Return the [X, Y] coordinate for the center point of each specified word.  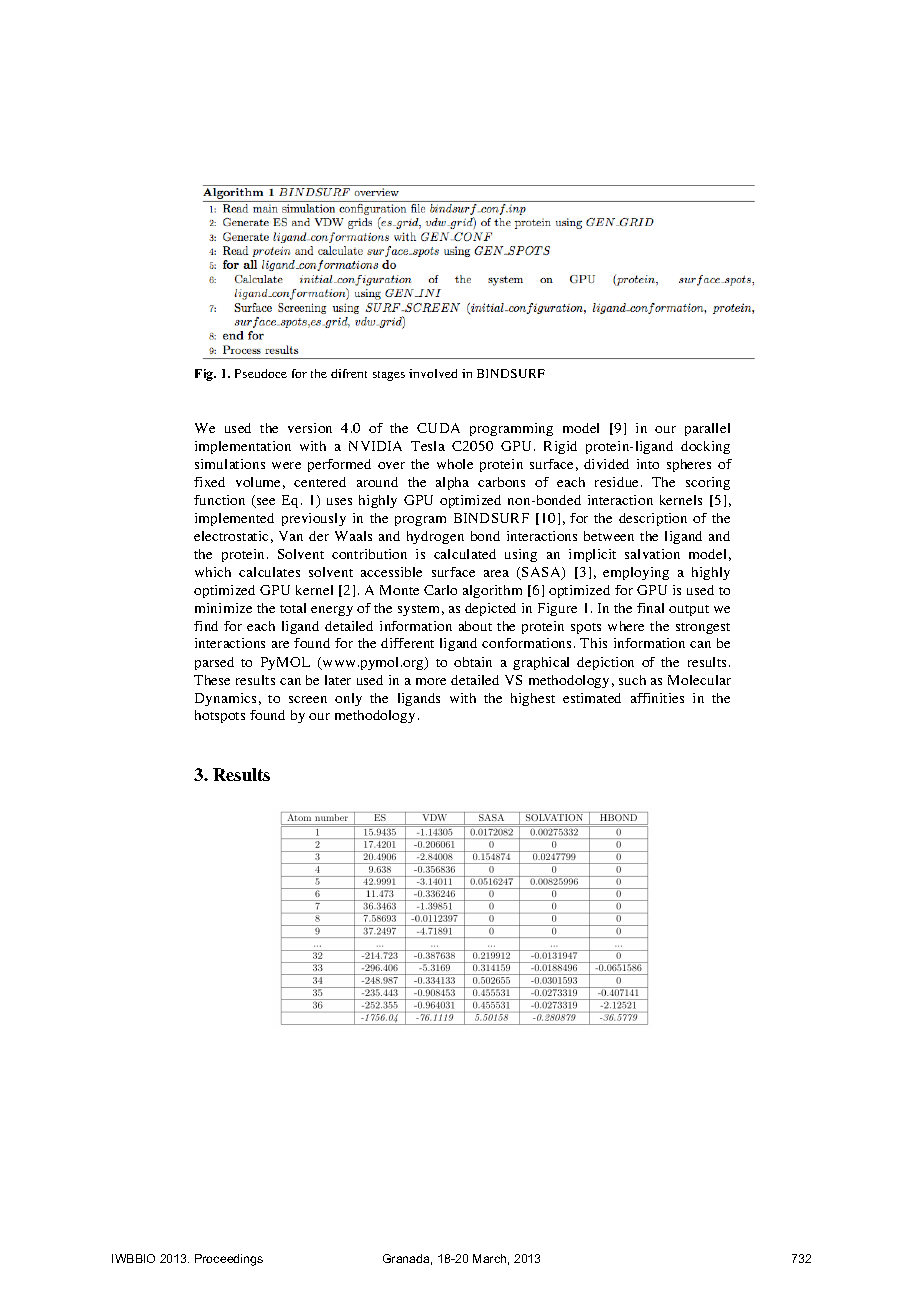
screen [308, 699]
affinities [657, 698]
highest [533, 699]
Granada [407, 1259]
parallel [707, 429]
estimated [592, 698]
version [310, 428]
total [293, 608]
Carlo [440, 590]
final [650, 608]
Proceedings [229, 1260]
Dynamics [225, 699]
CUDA [438, 428]
